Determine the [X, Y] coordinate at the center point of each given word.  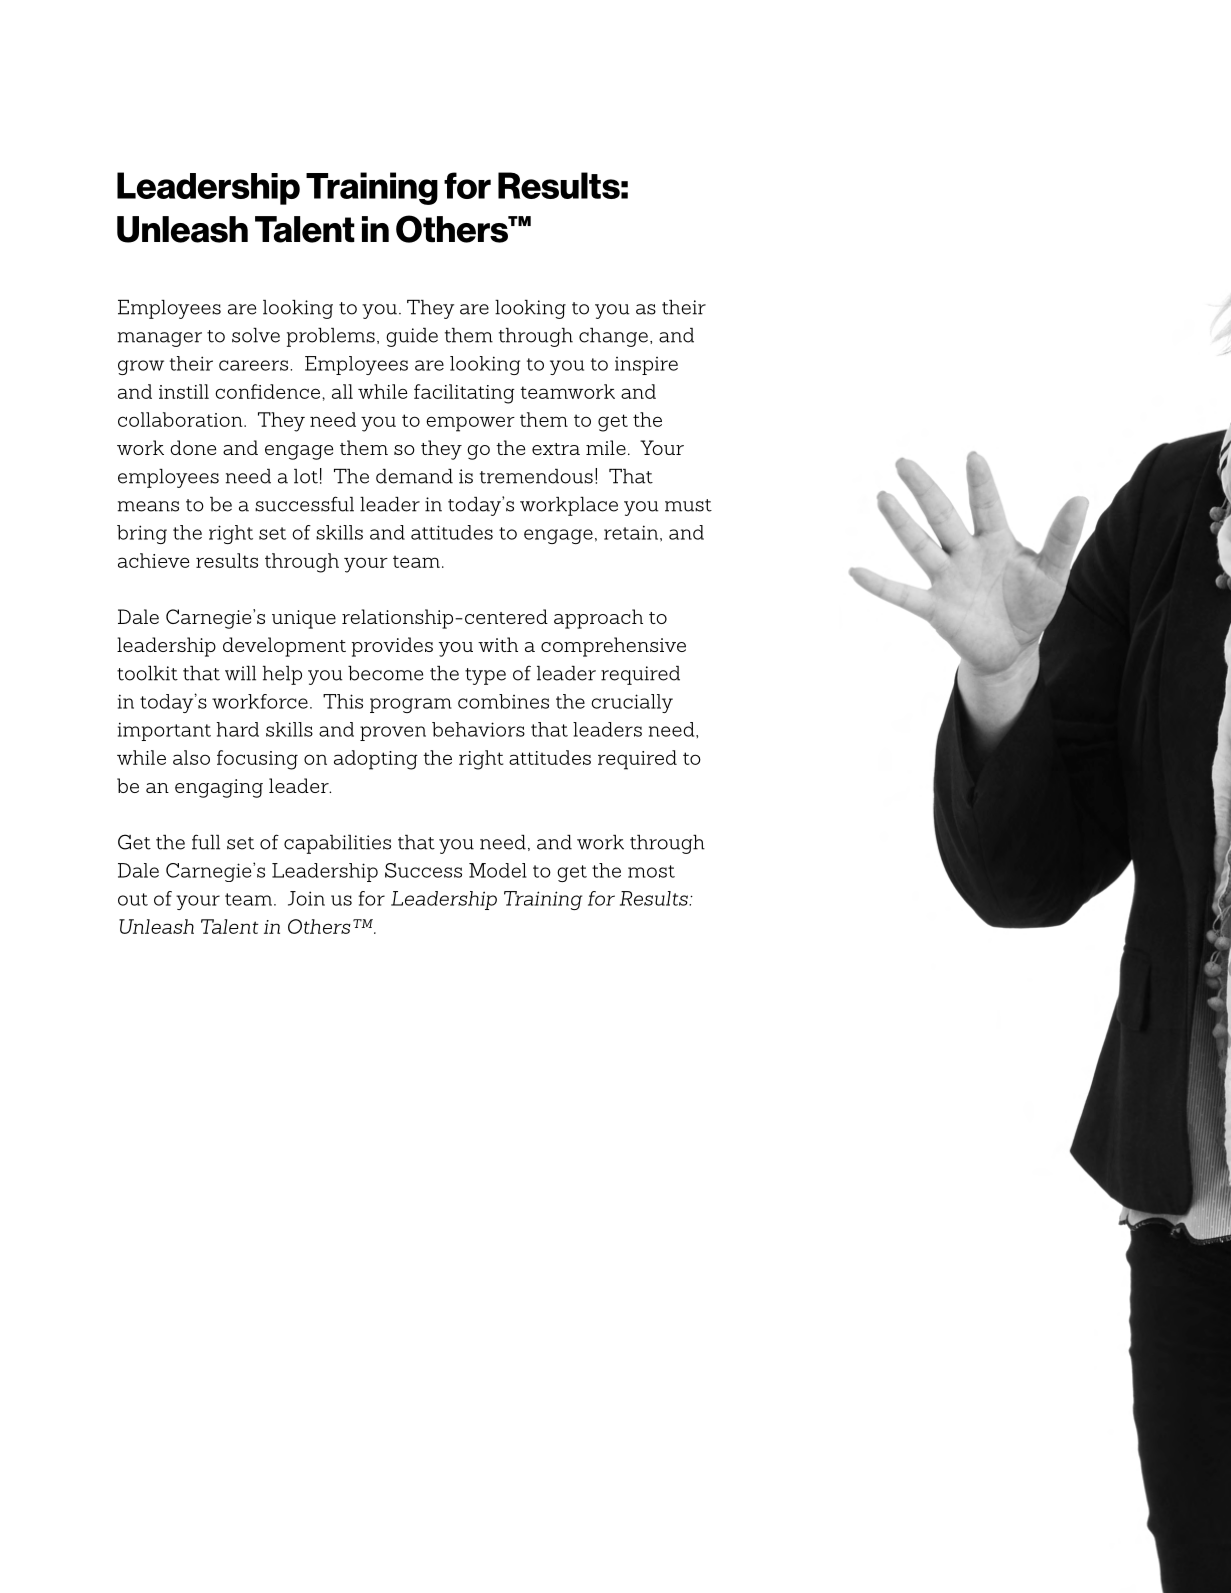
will [240, 673]
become [385, 673]
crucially [632, 703]
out [133, 899]
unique [304, 619]
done [193, 447]
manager [160, 339]
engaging [219, 788]
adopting [376, 760]
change [613, 337]
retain [631, 532]
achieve [153, 560]
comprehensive [613, 647]
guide [412, 337]
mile [606, 447]
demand [414, 476]
